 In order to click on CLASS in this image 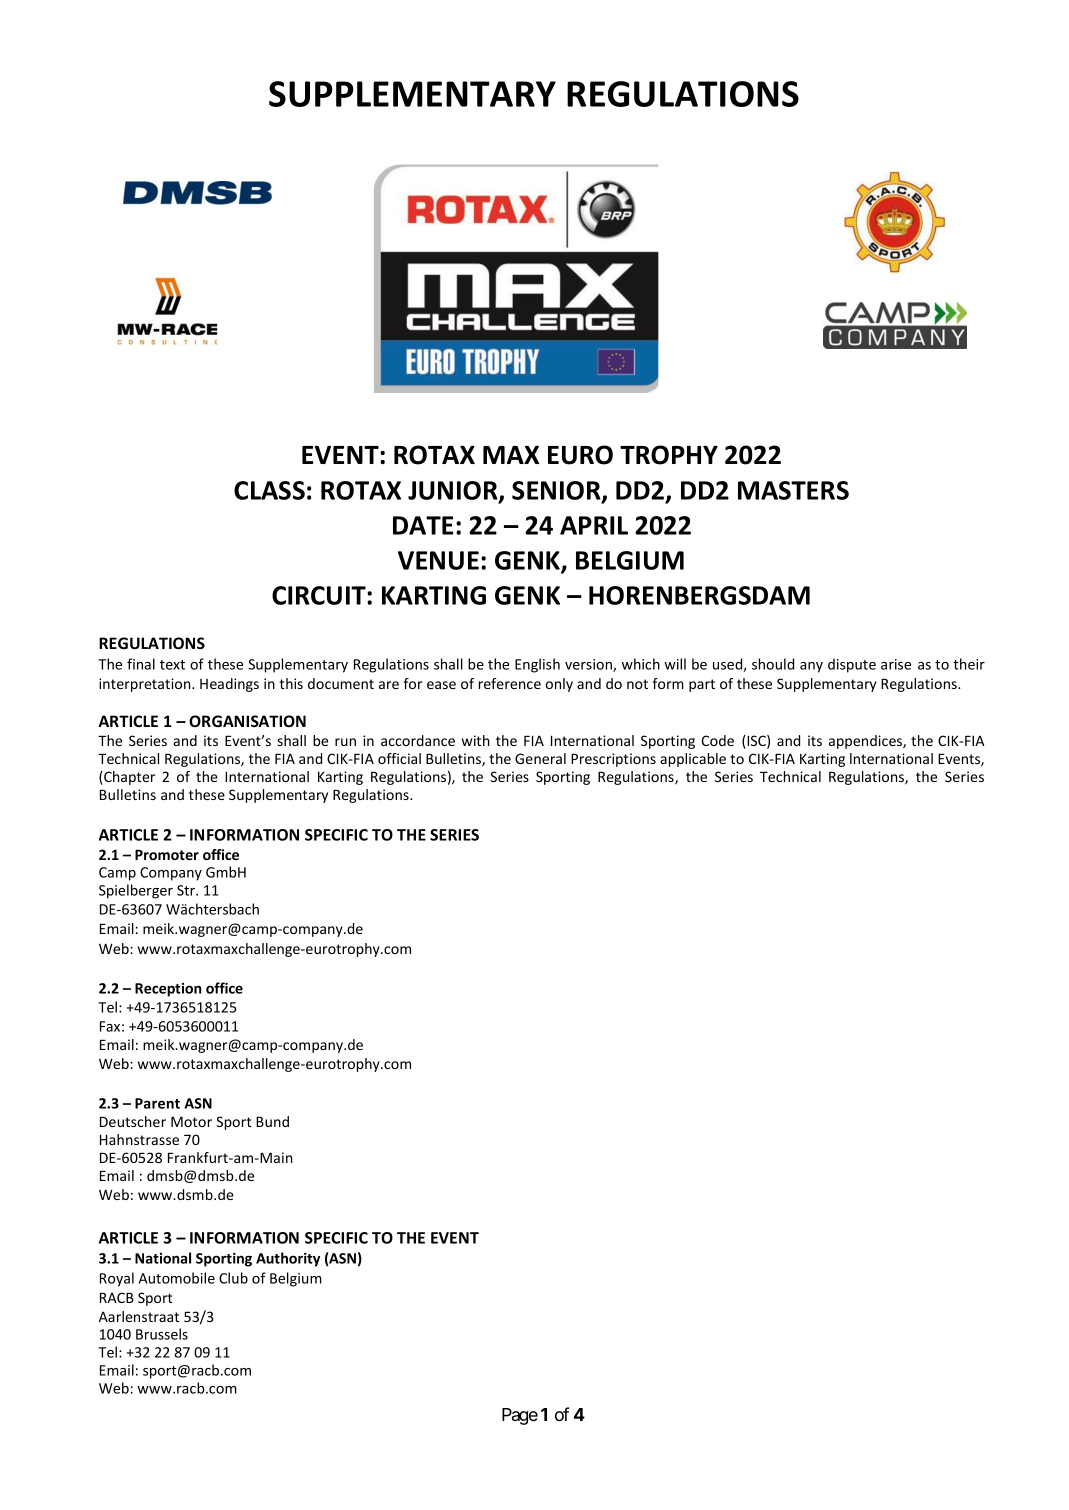, I will do `click(269, 490)`.
